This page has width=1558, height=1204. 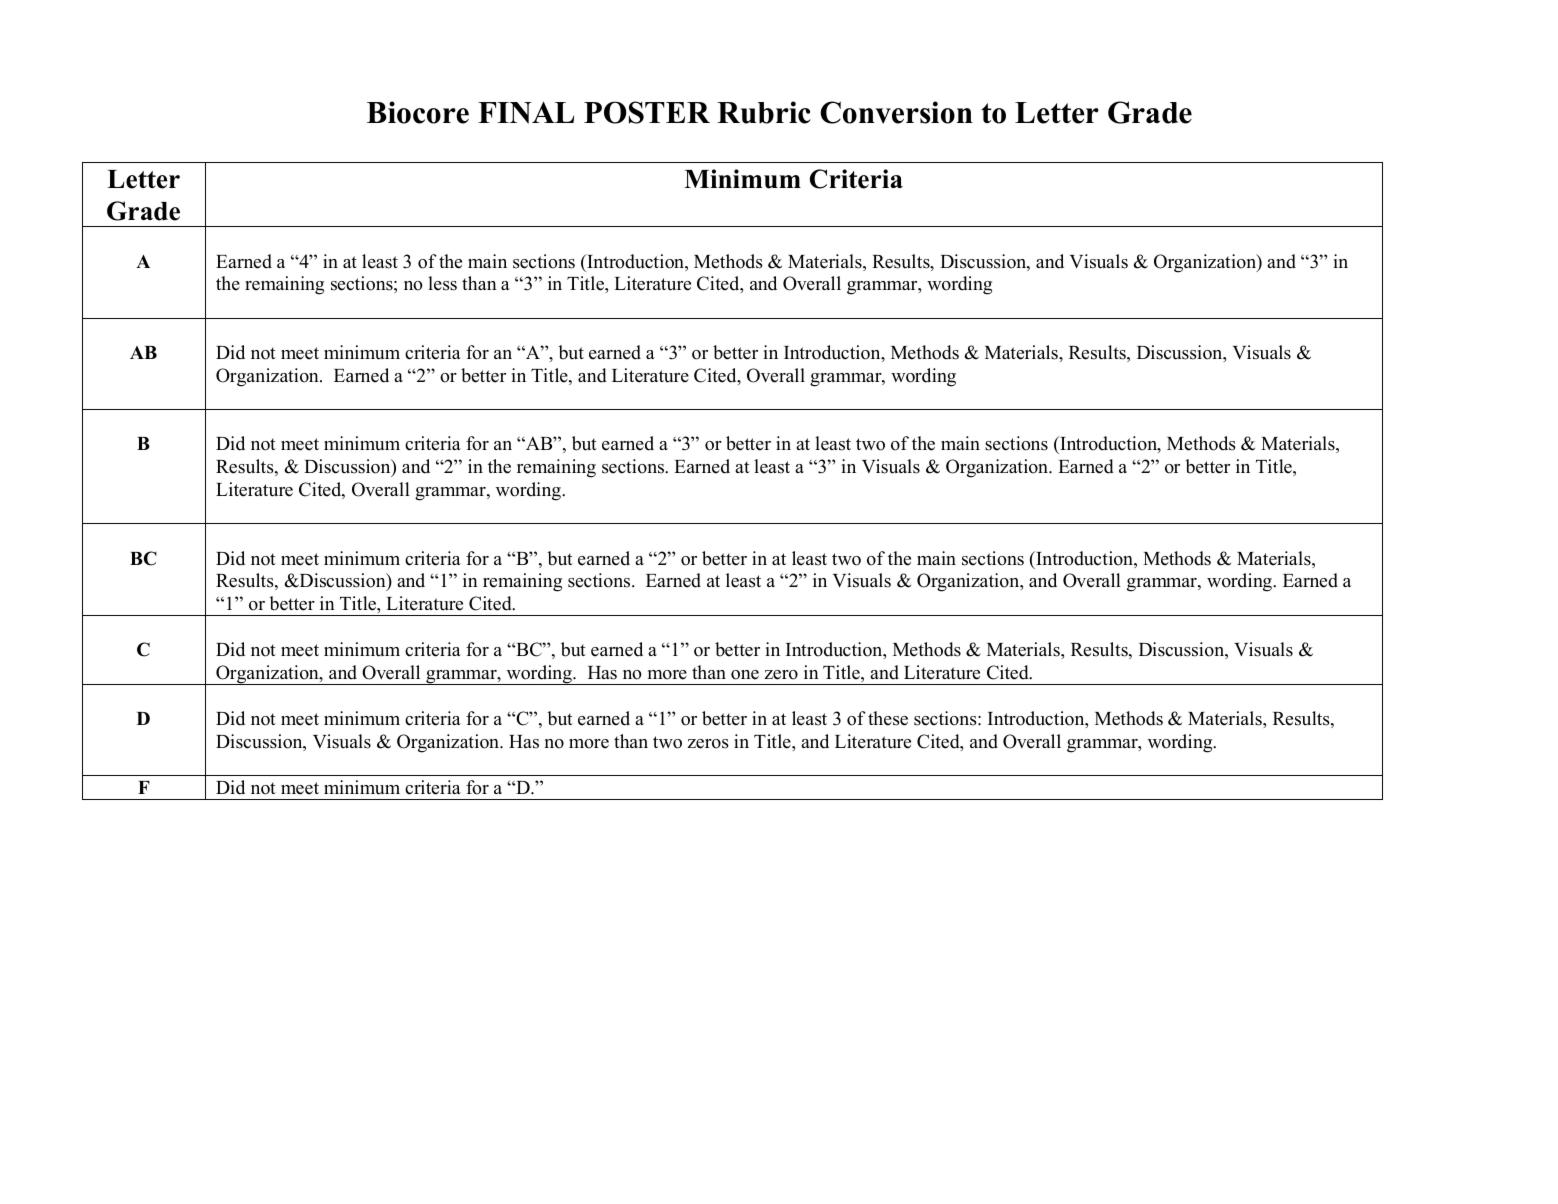 What do you see at coordinates (647, 112) in the page?
I see `POSTER` at bounding box center [647, 112].
